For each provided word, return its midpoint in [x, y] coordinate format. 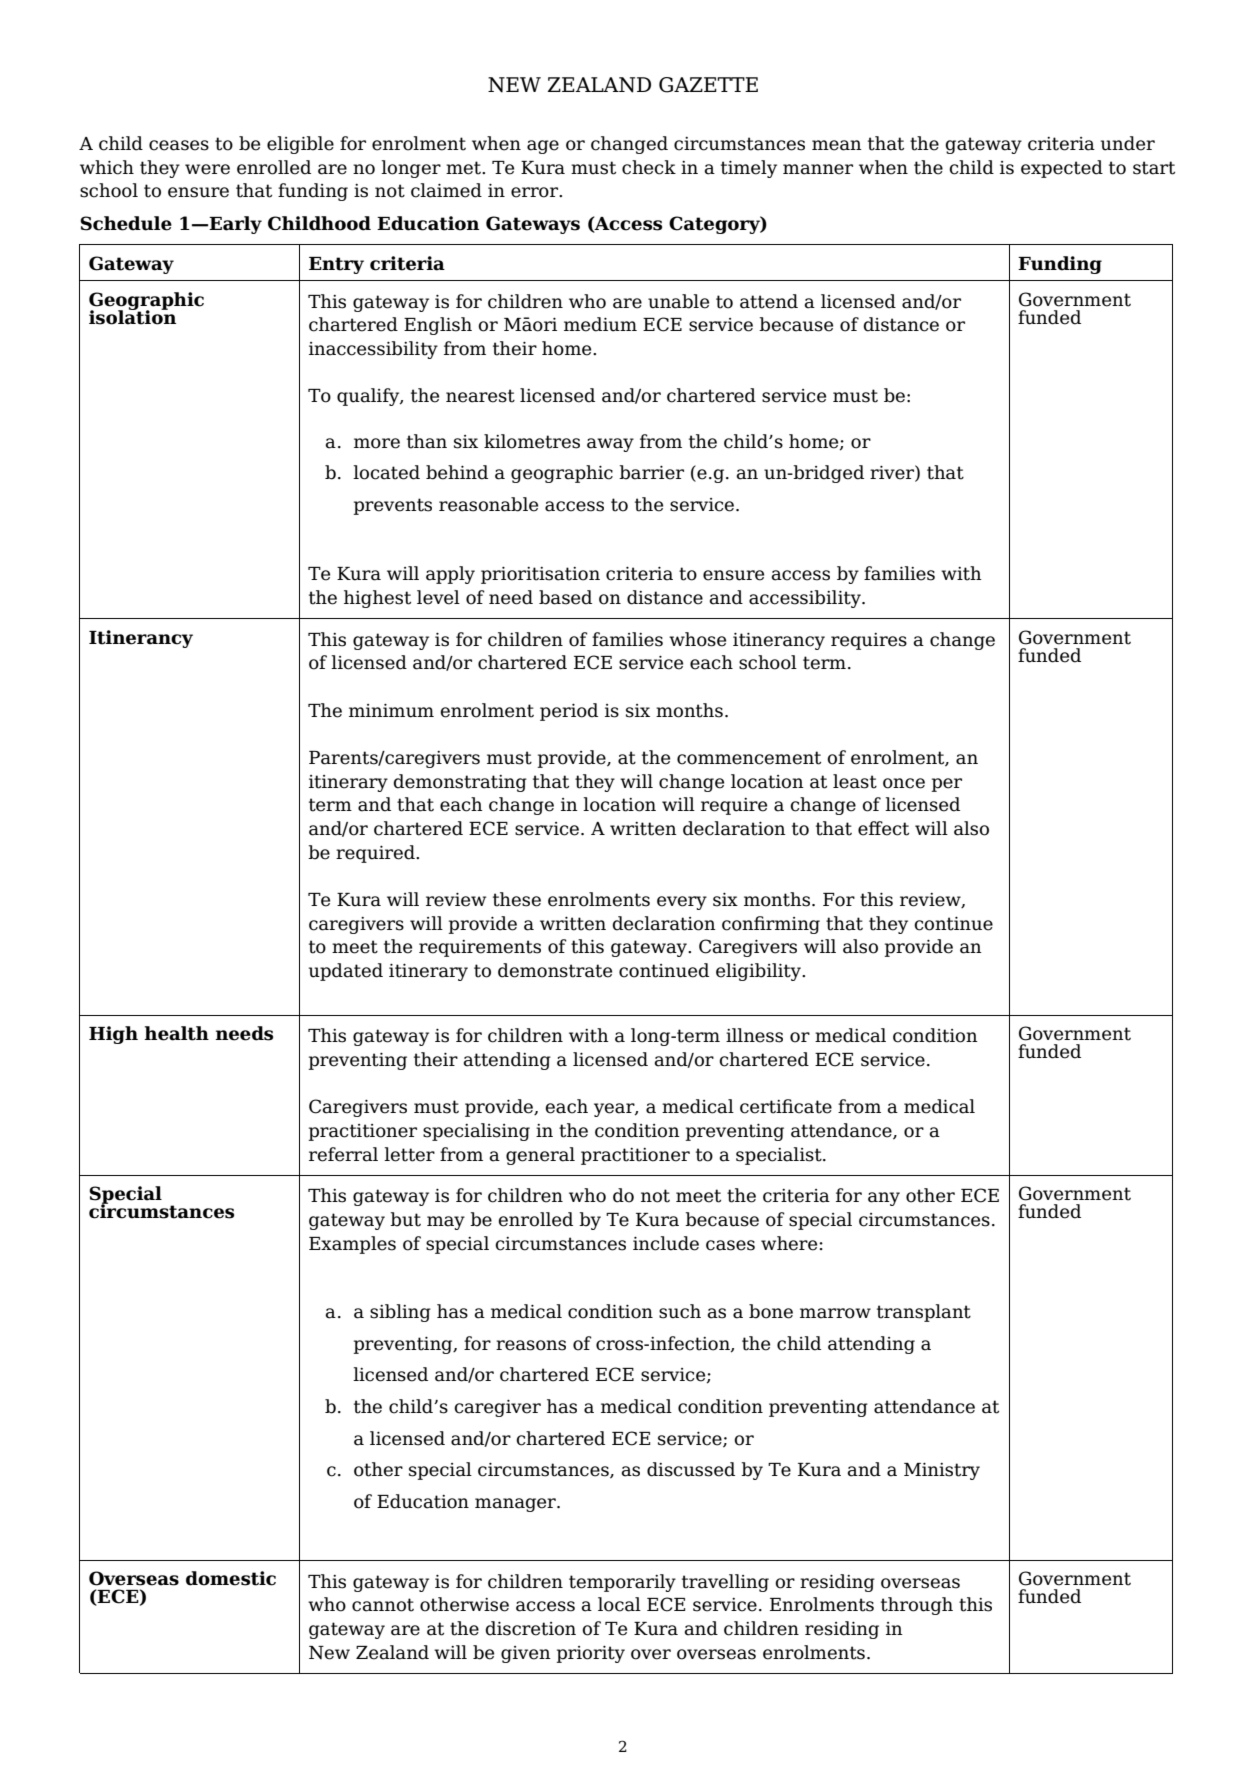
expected [1062, 169]
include [666, 1243]
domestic [231, 1578]
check [649, 167]
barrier [651, 472]
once [904, 783]
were [207, 169]
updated [346, 972]
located [386, 472]
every [682, 903]
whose [697, 639]
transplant [924, 1313]
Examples [352, 1245]
